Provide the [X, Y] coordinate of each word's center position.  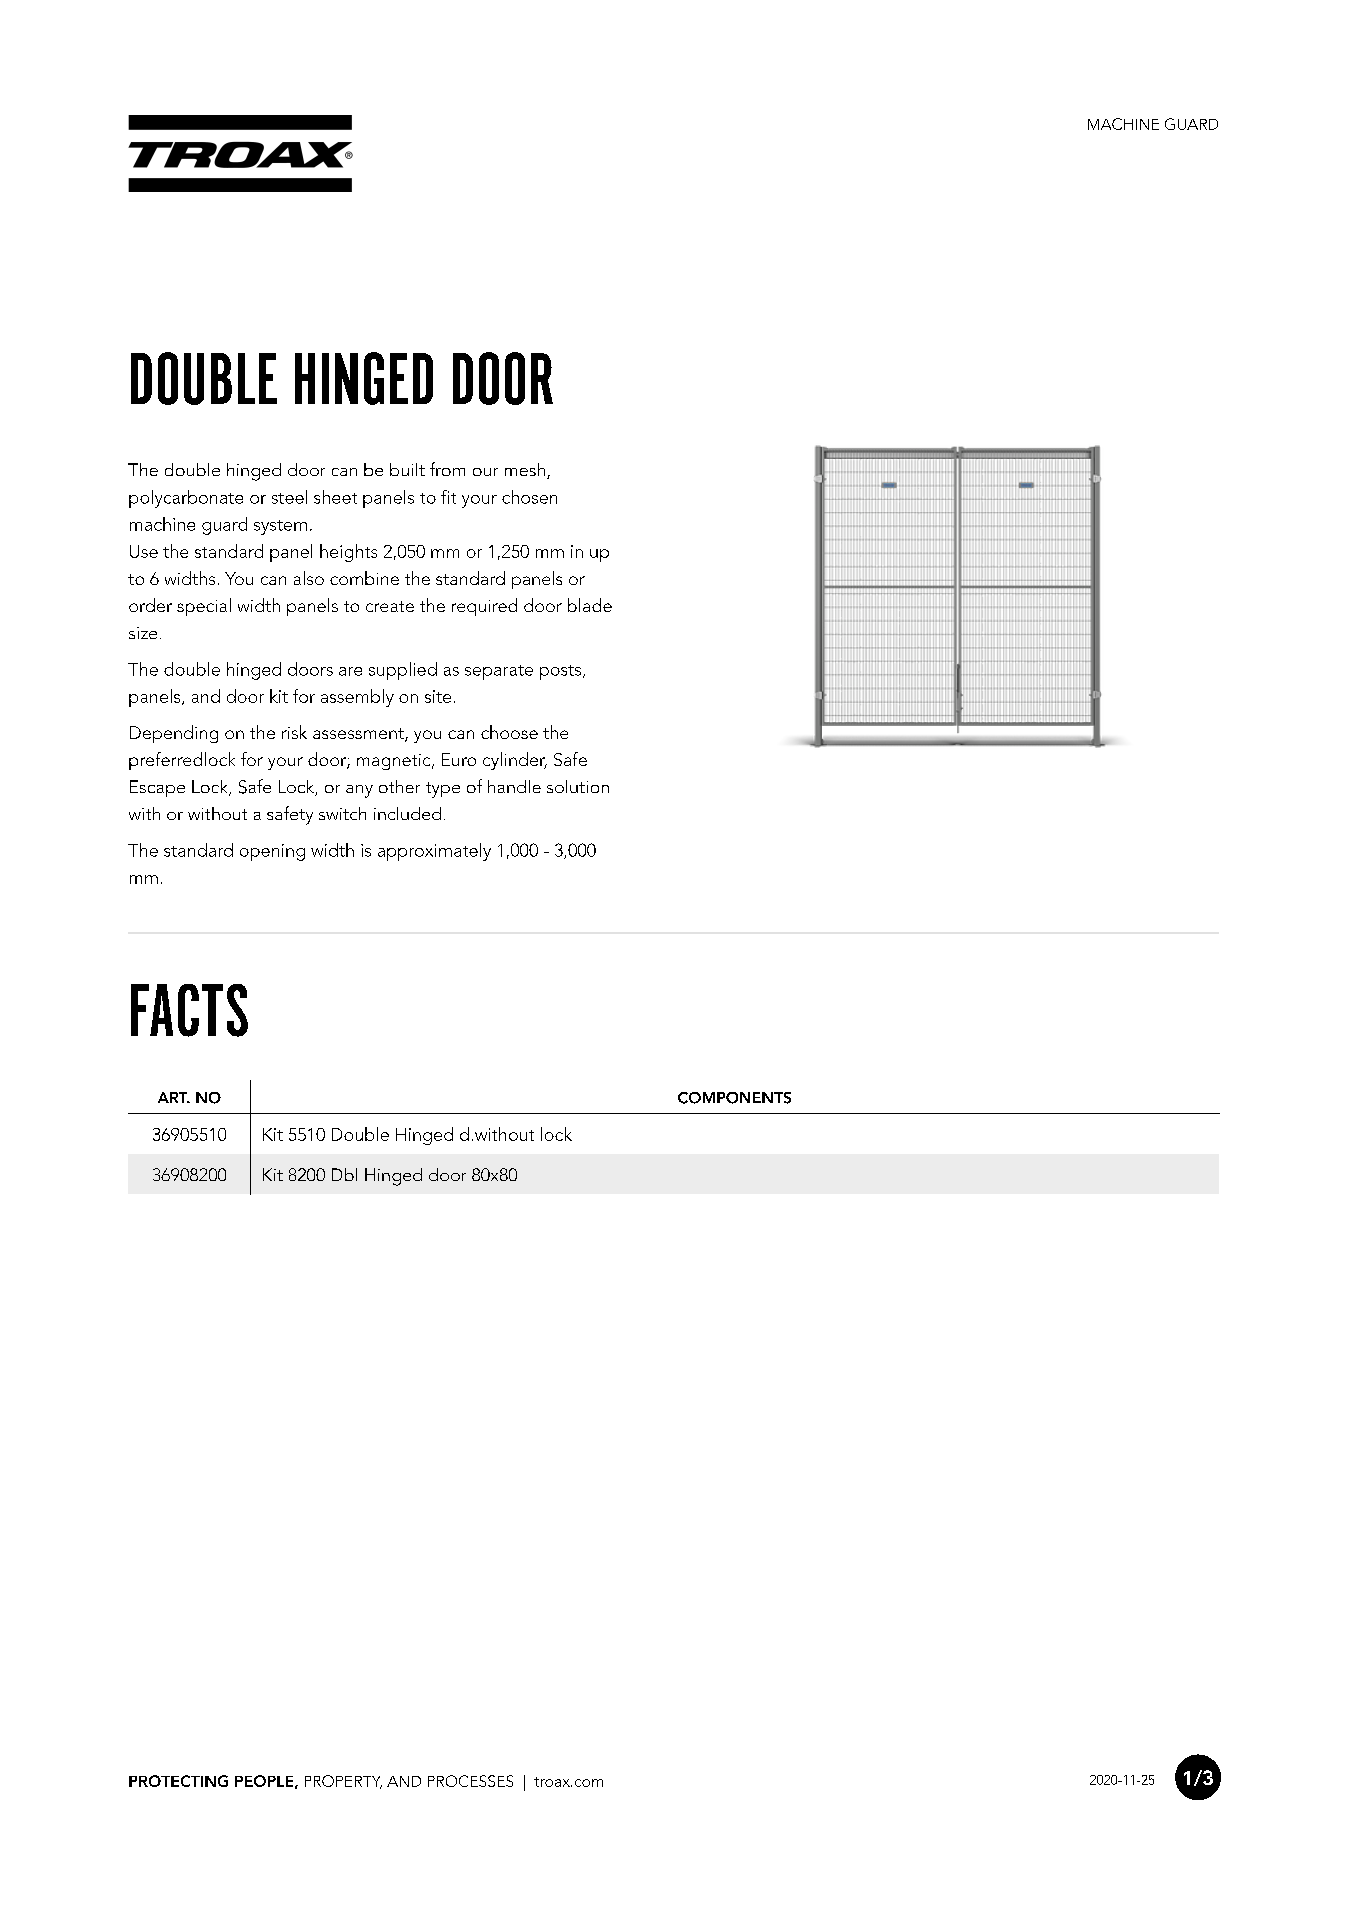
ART [174, 1097]
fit [448, 497]
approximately [434, 852]
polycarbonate [186, 499]
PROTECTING [178, 1781]
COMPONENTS [734, 1098]
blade [590, 605]
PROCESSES [470, 1781]
